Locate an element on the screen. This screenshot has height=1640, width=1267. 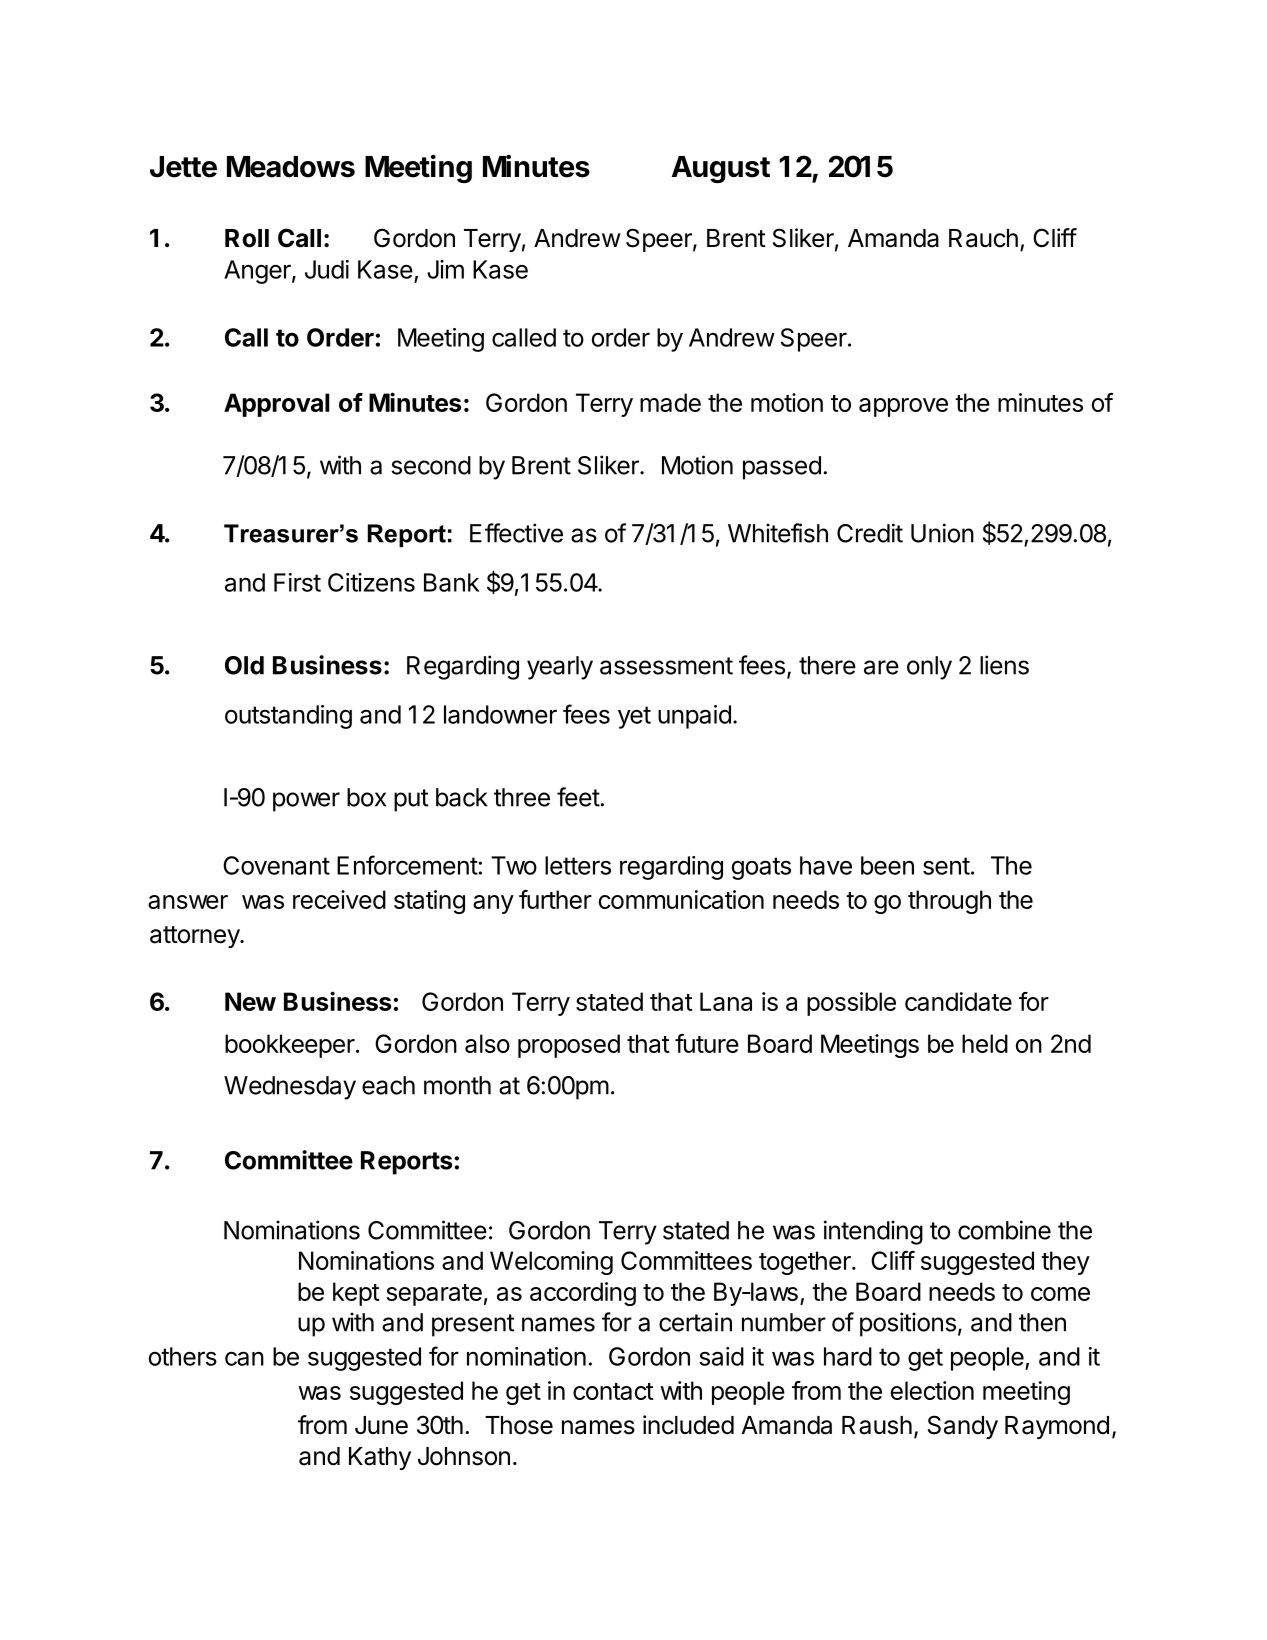
Approval is located at coordinates (276, 405).
